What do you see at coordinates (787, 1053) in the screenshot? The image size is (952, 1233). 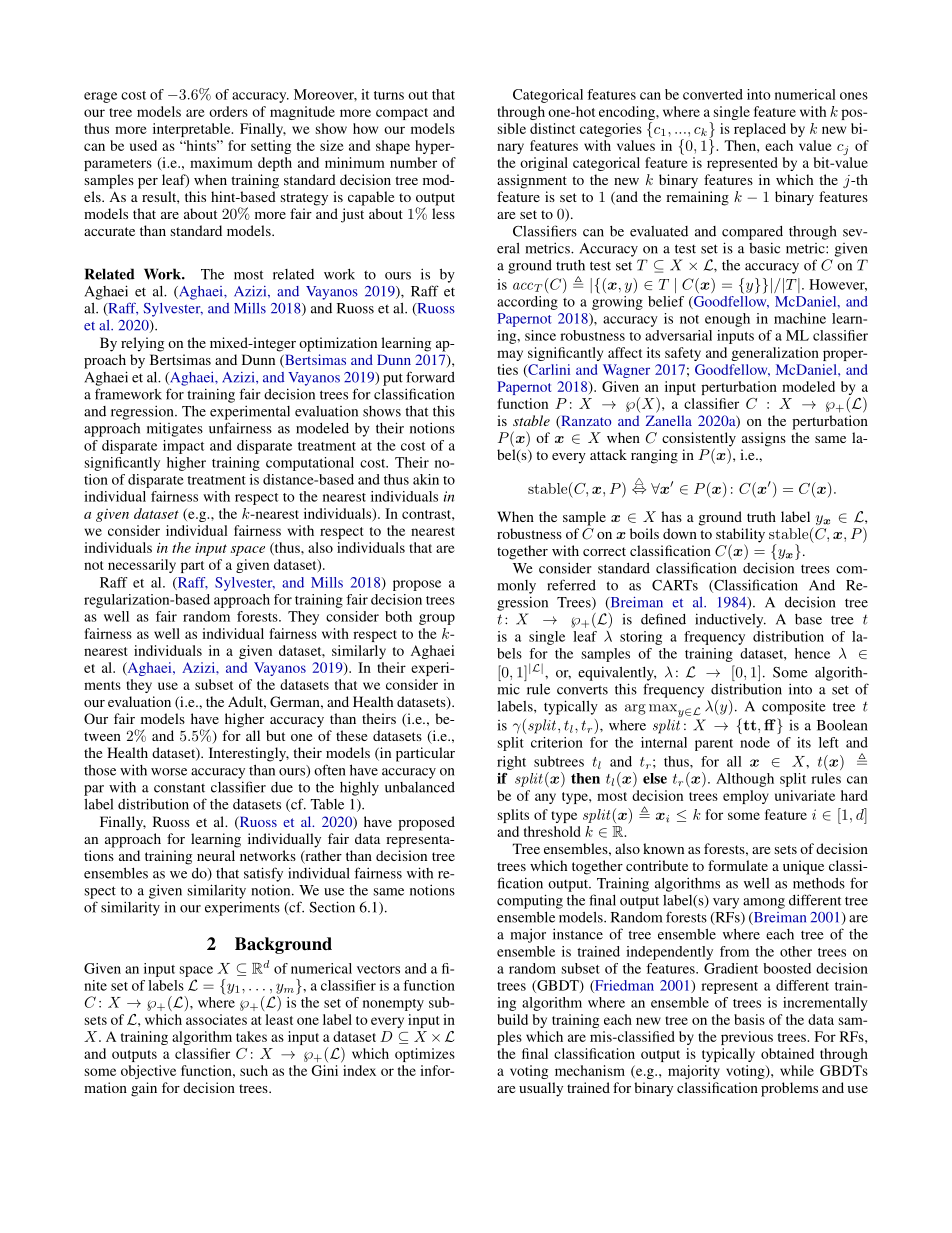 I see `obtained` at bounding box center [787, 1053].
